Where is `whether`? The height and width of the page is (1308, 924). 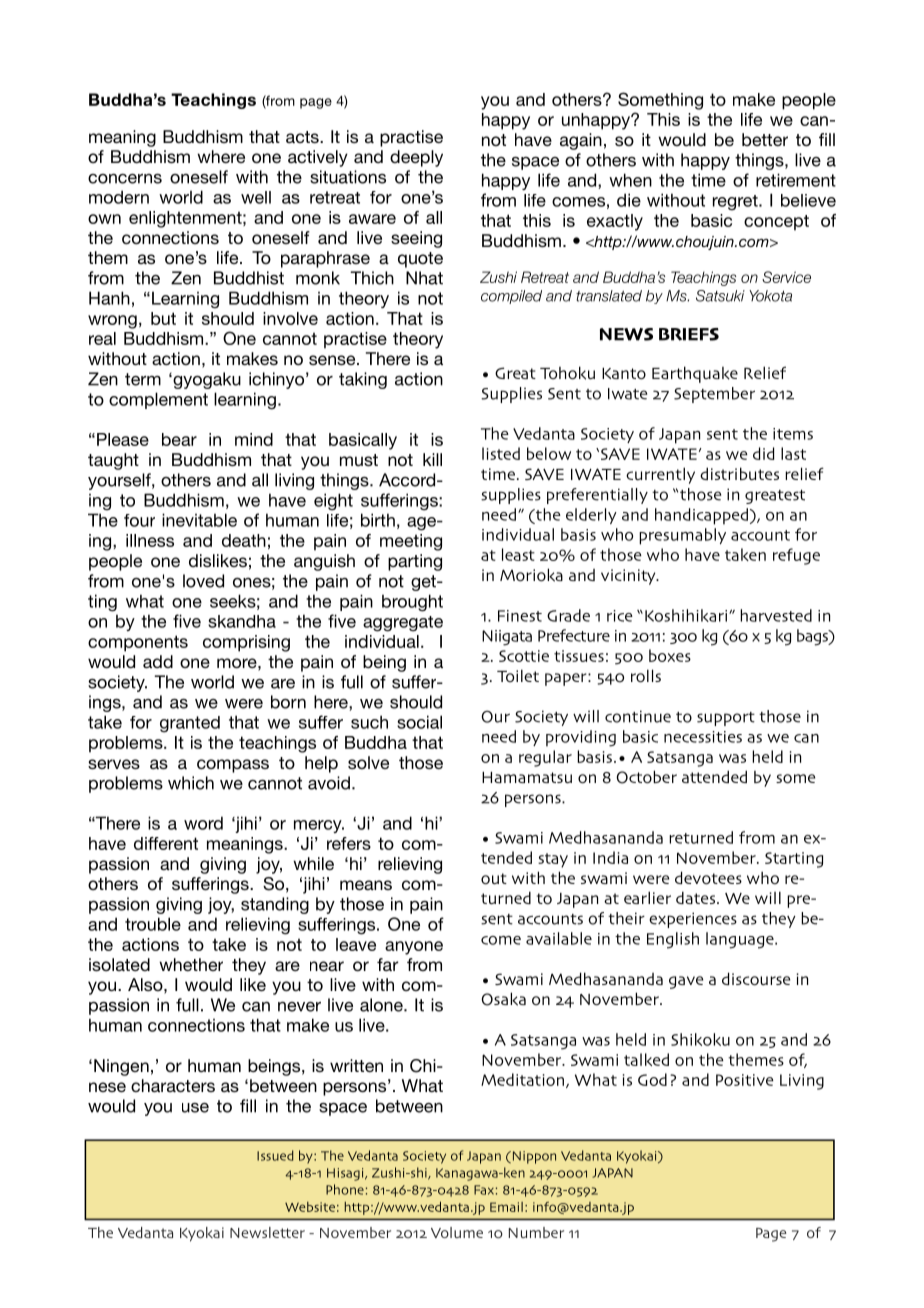 whether is located at coordinates (191, 964).
